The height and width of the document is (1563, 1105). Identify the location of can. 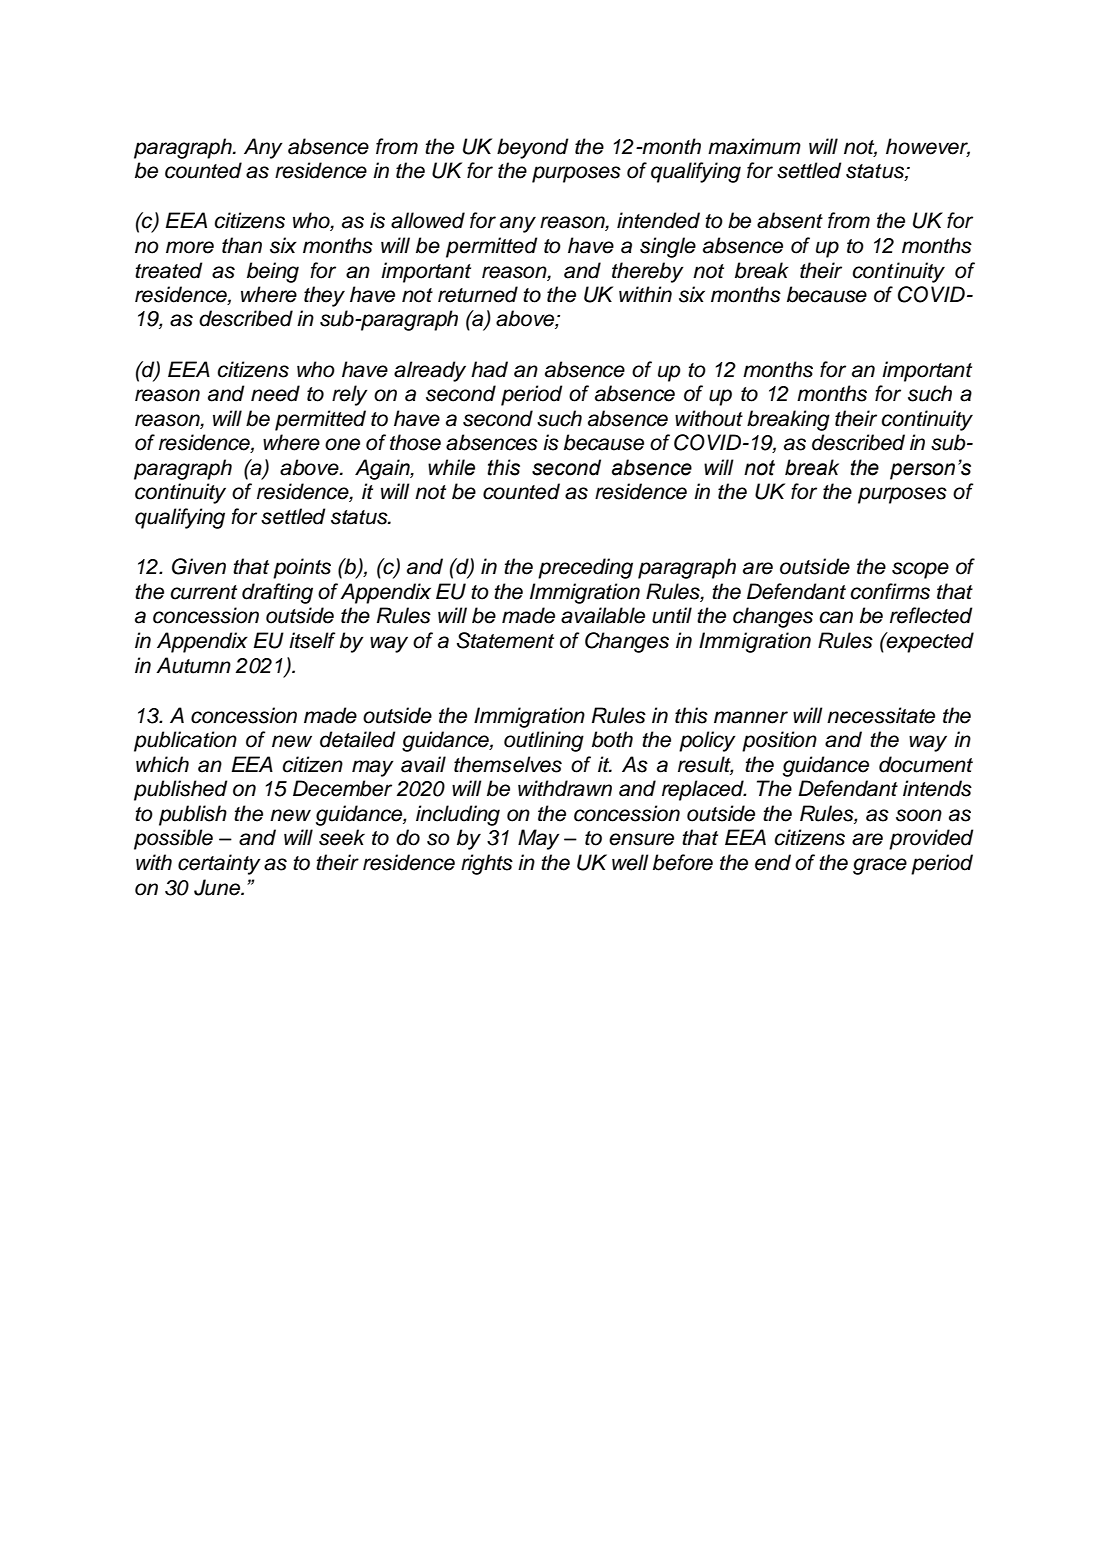
(836, 617).
